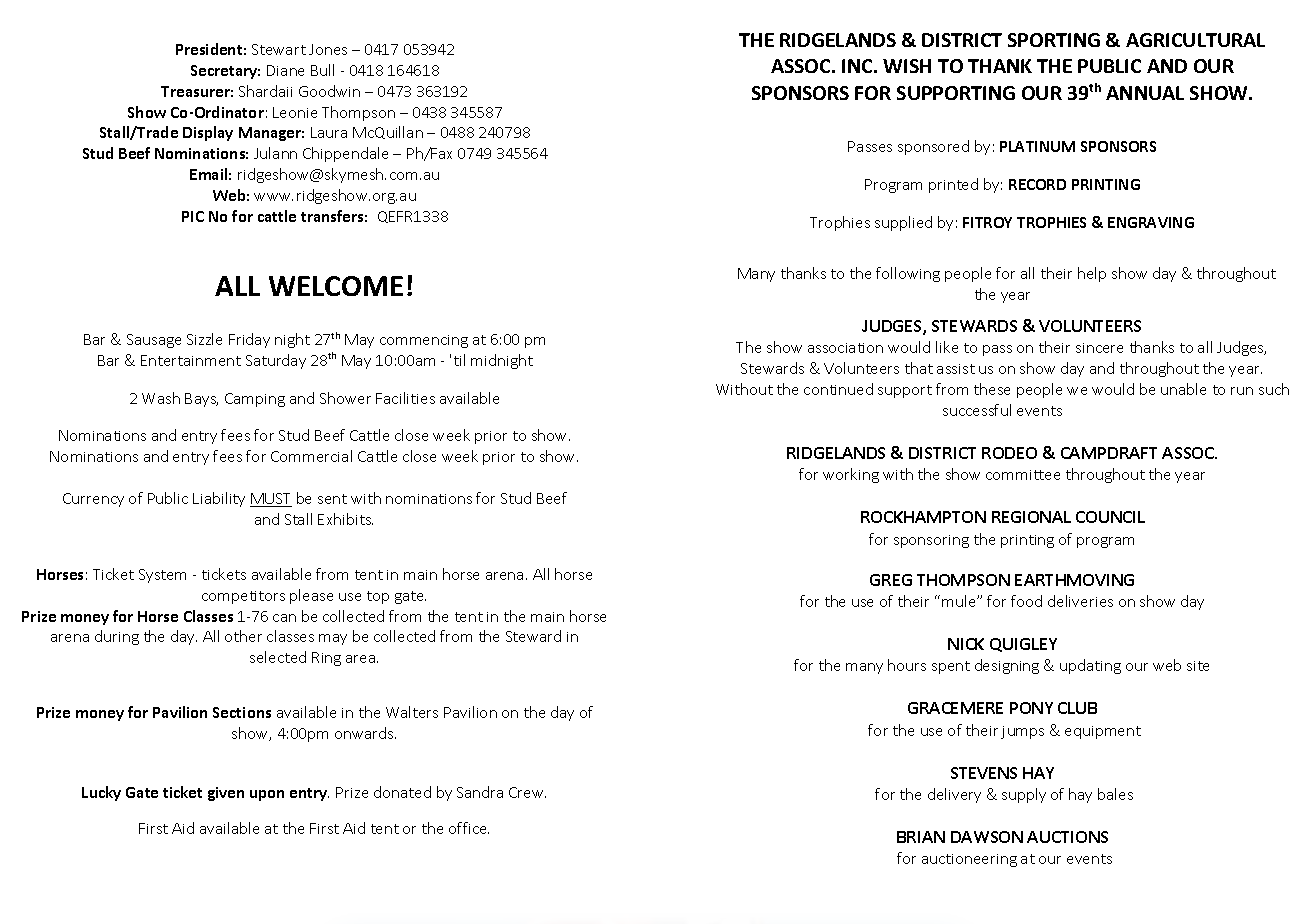 Image resolution: width=1308 pixels, height=924 pixels. Describe the element at coordinates (249, 340) in the screenshot. I see `Friday` at that location.
